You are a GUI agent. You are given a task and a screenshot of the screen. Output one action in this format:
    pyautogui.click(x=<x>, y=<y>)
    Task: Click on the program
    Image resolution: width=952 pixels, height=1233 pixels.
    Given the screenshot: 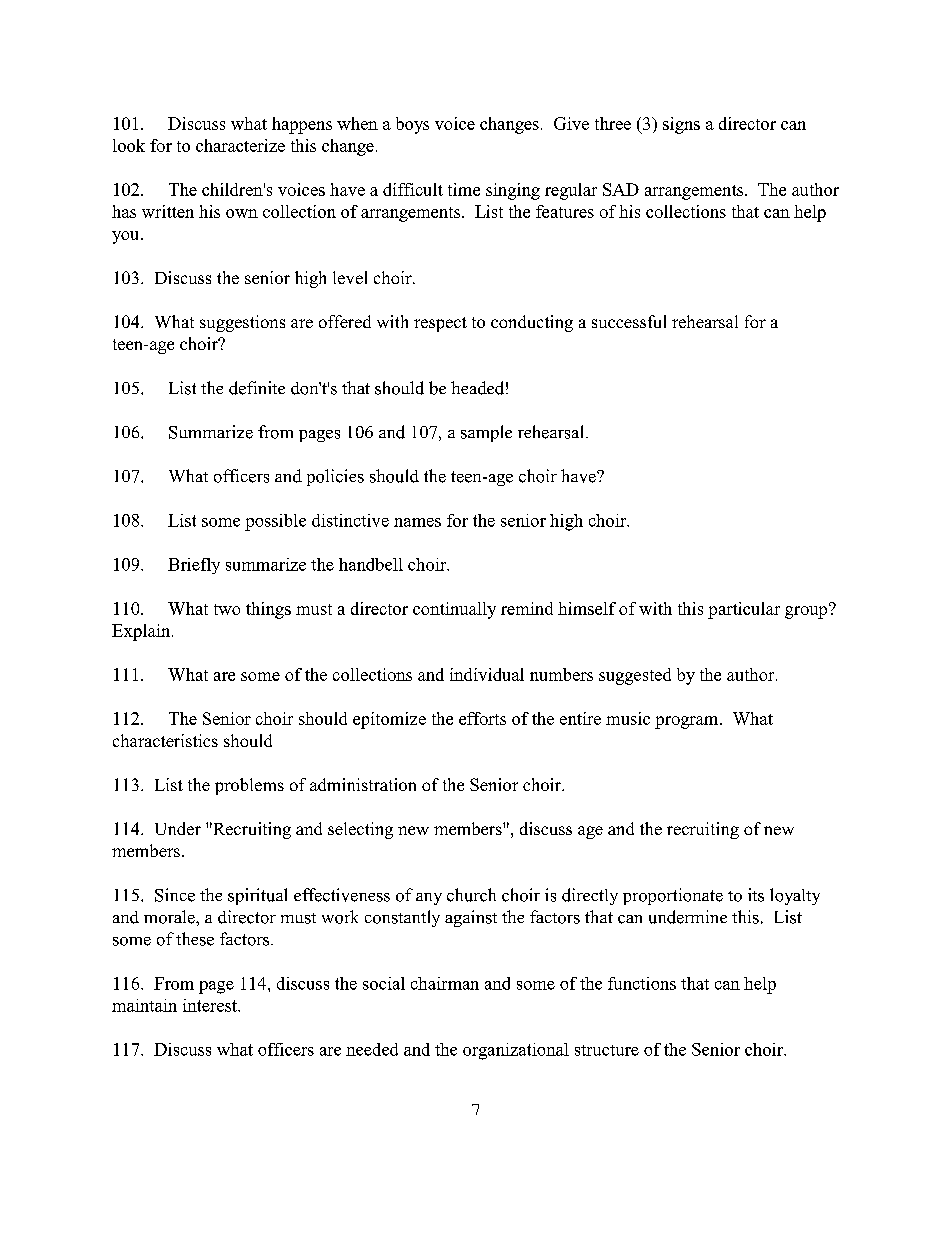 What is the action you would take?
    pyautogui.click(x=688, y=722)
